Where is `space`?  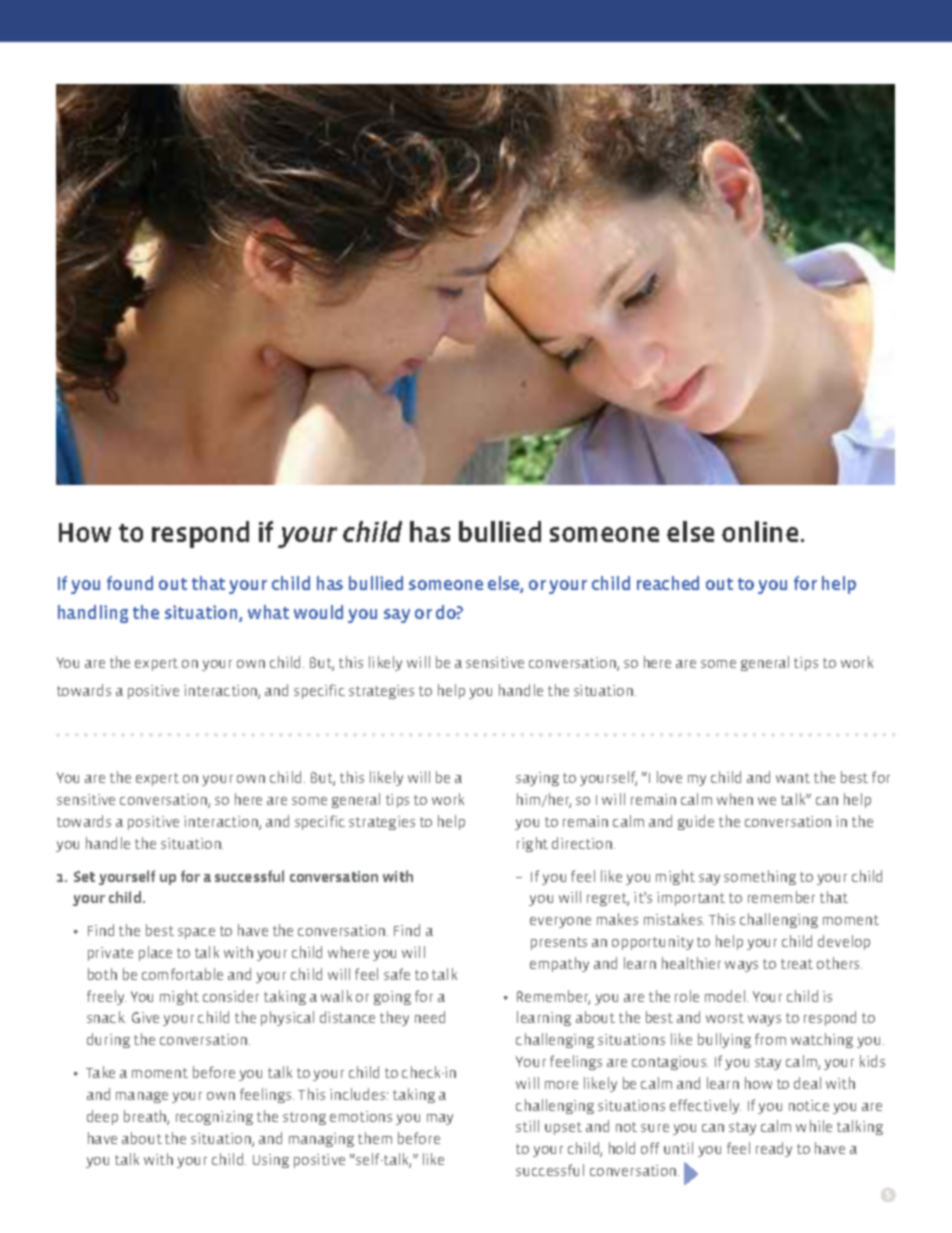
space is located at coordinates (196, 933).
